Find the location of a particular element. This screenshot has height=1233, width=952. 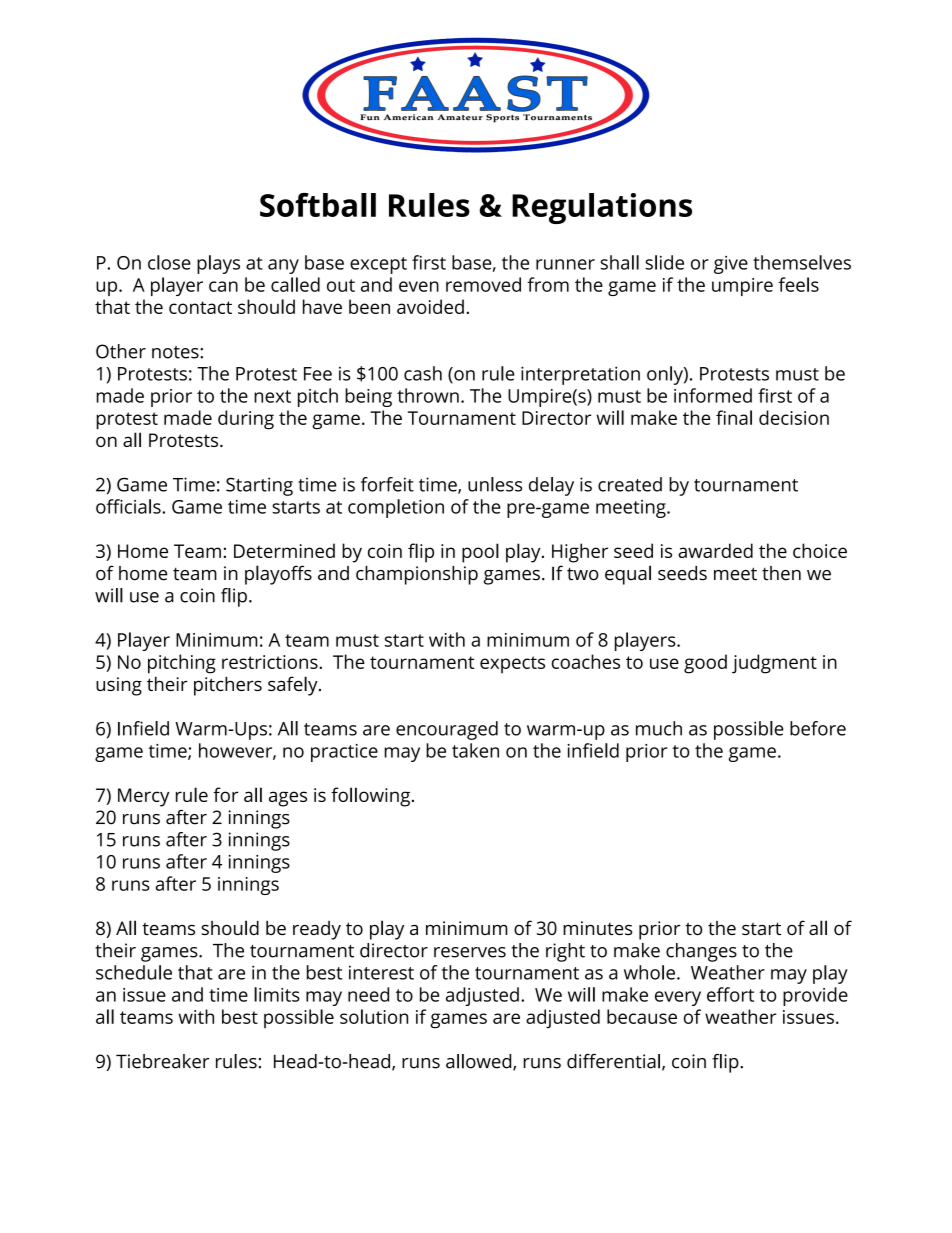

officials is located at coordinates (129, 506).
